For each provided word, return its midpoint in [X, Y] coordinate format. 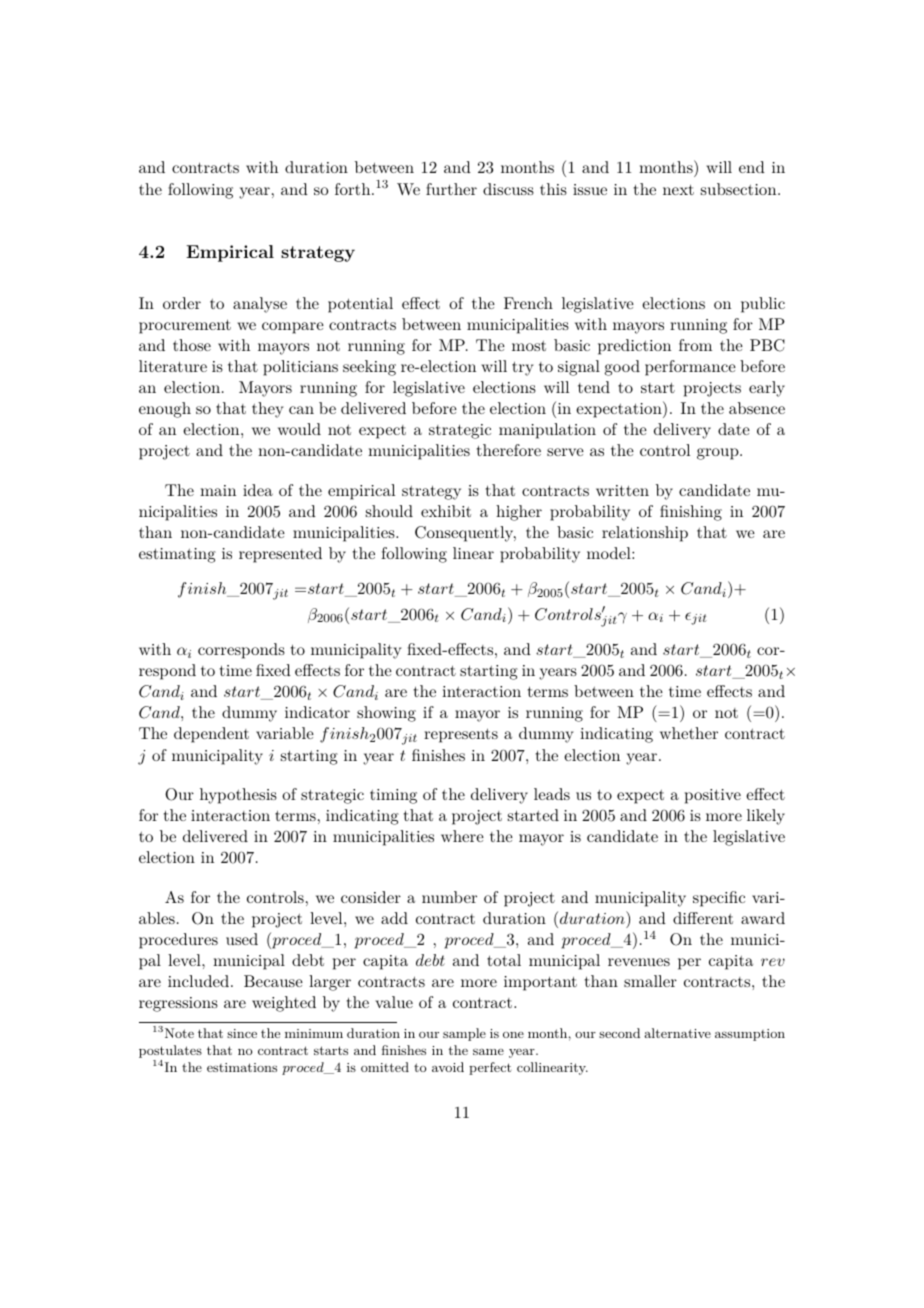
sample [464, 1034]
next [678, 190]
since [242, 1033]
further [451, 189]
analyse [260, 305]
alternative [677, 1033]
